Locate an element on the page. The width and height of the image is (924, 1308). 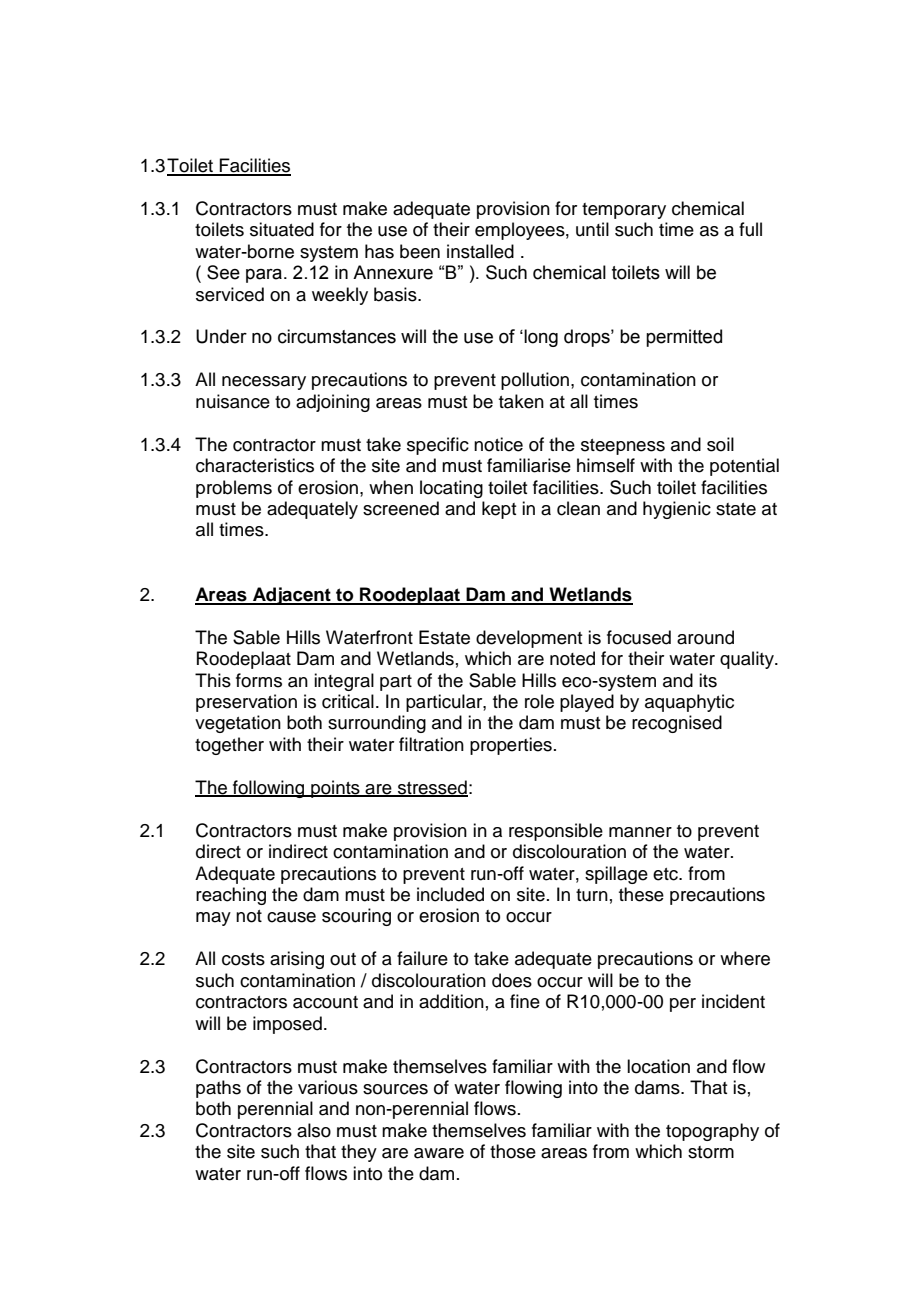
installed is located at coordinates (480, 251).
